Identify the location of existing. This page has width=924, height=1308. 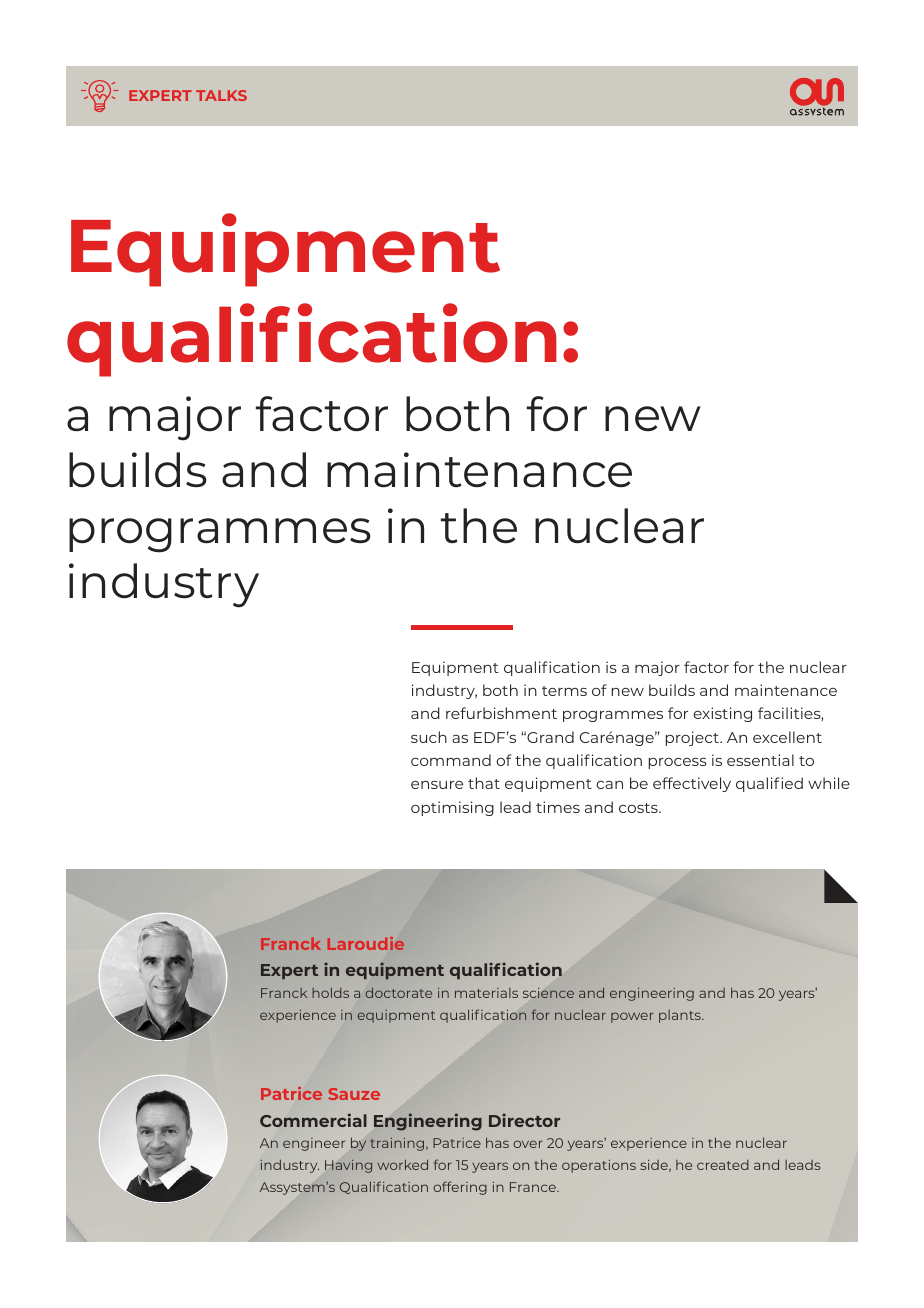
(722, 714).
